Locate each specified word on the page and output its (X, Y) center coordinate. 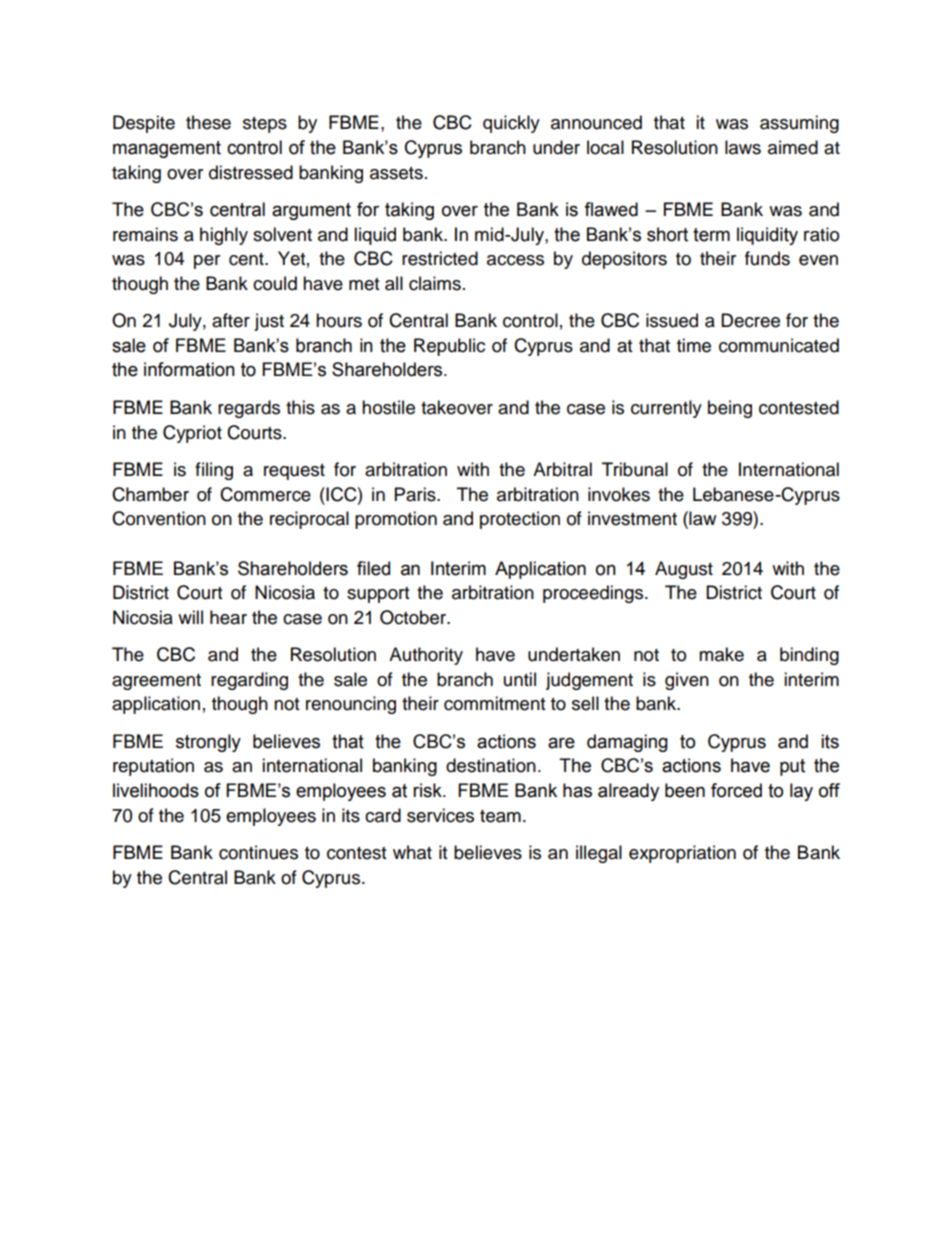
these (208, 122)
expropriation (682, 854)
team (500, 816)
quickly (511, 124)
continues (258, 852)
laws (743, 147)
